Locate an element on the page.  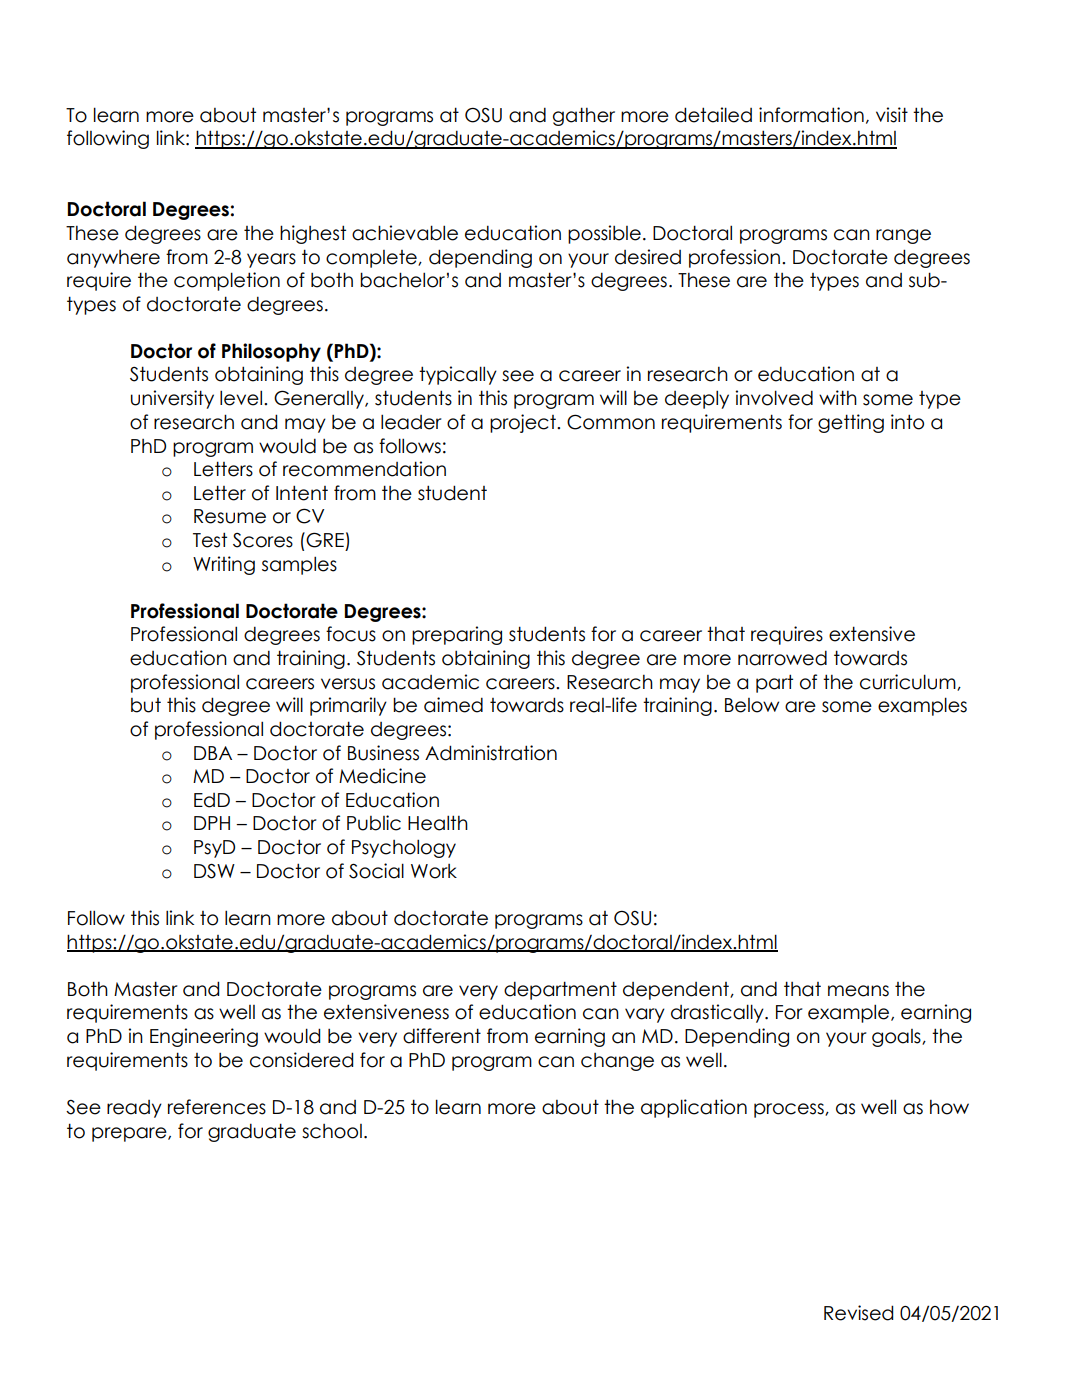
highest is located at coordinates (313, 234).
